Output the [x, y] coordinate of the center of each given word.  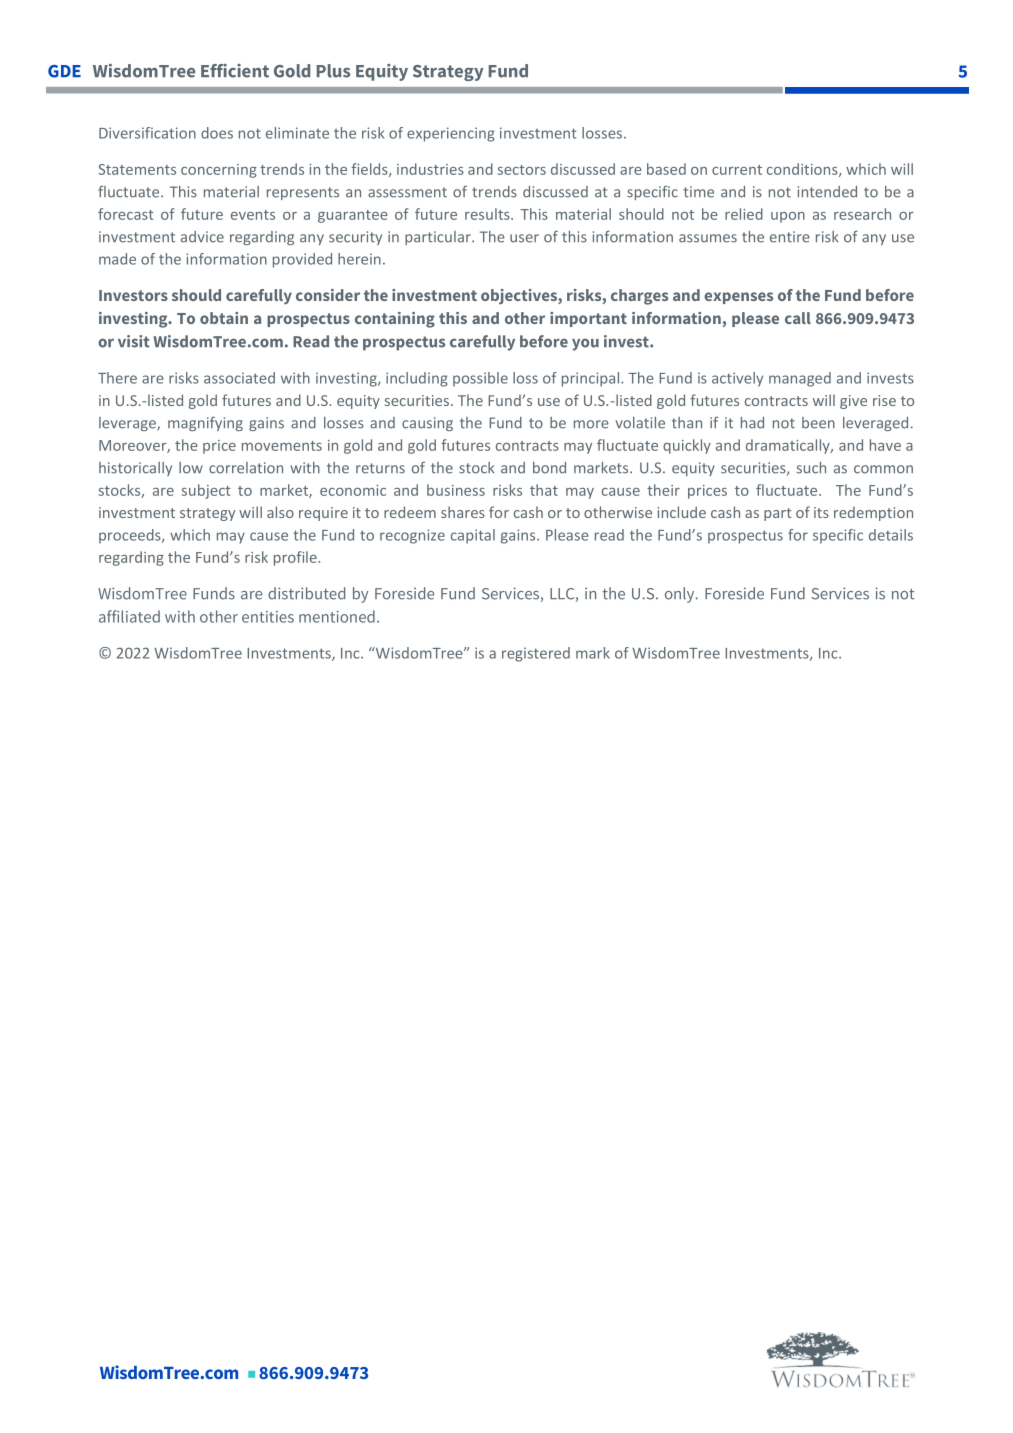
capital [473, 536]
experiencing [451, 134]
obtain [224, 318]
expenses [738, 298]
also [280, 512]
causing [427, 424]
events [253, 215]
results [488, 214]
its [821, 512]
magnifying [205, 423]
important [588, 319]
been [818, 423]
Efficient [235, 71]
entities [268, 617]
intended [827, 192]
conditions [803, 170]
